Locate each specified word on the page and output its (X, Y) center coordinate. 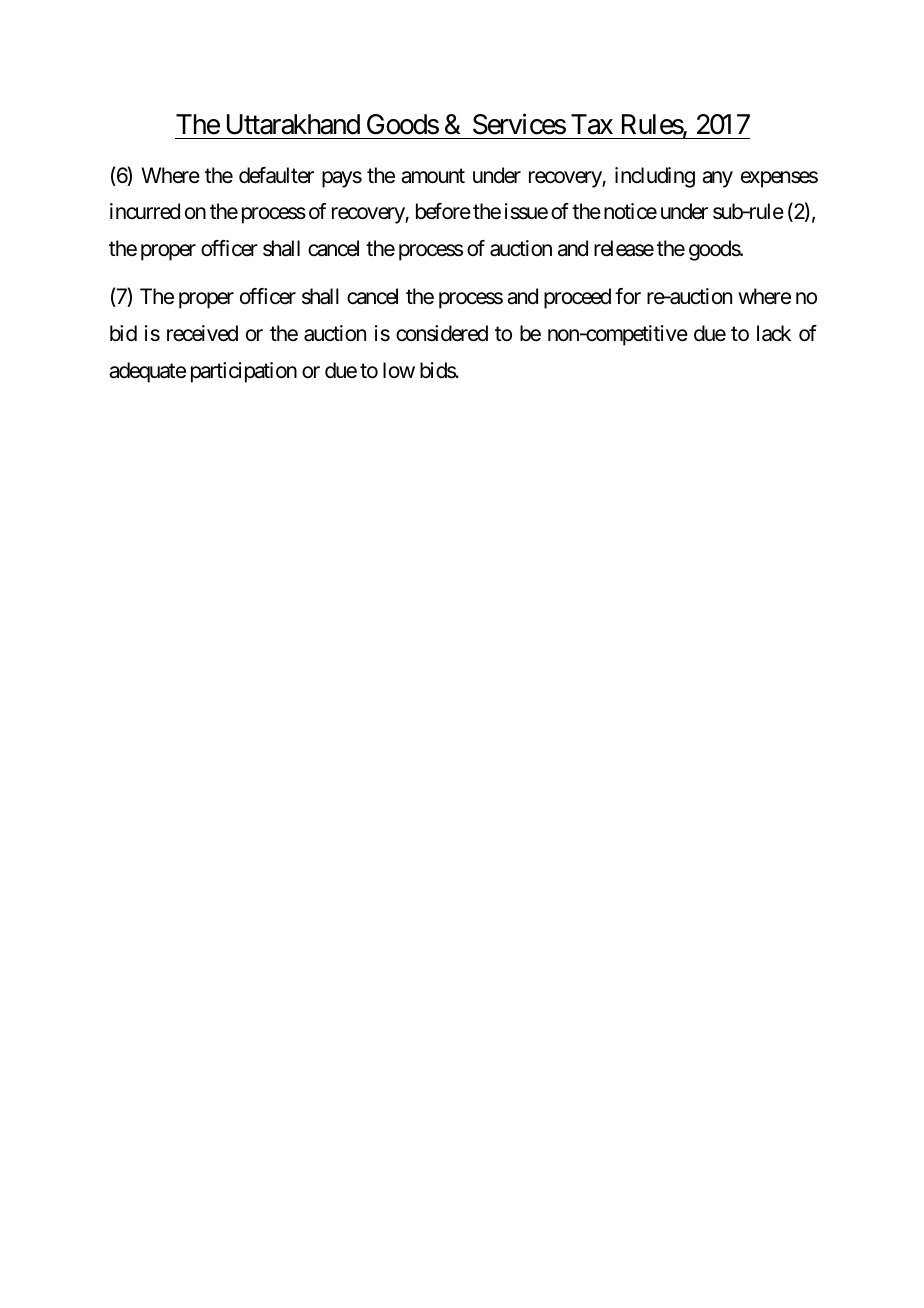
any (717, 179)
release (624, 248)
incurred (145, 211)
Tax (592, 124)
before (443, 211)
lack (774, 333)
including (655, 177)
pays (342, 179)
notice (630, 211)
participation (244, 372)
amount (433, 176)
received (202, 333)
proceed (577, 298)
